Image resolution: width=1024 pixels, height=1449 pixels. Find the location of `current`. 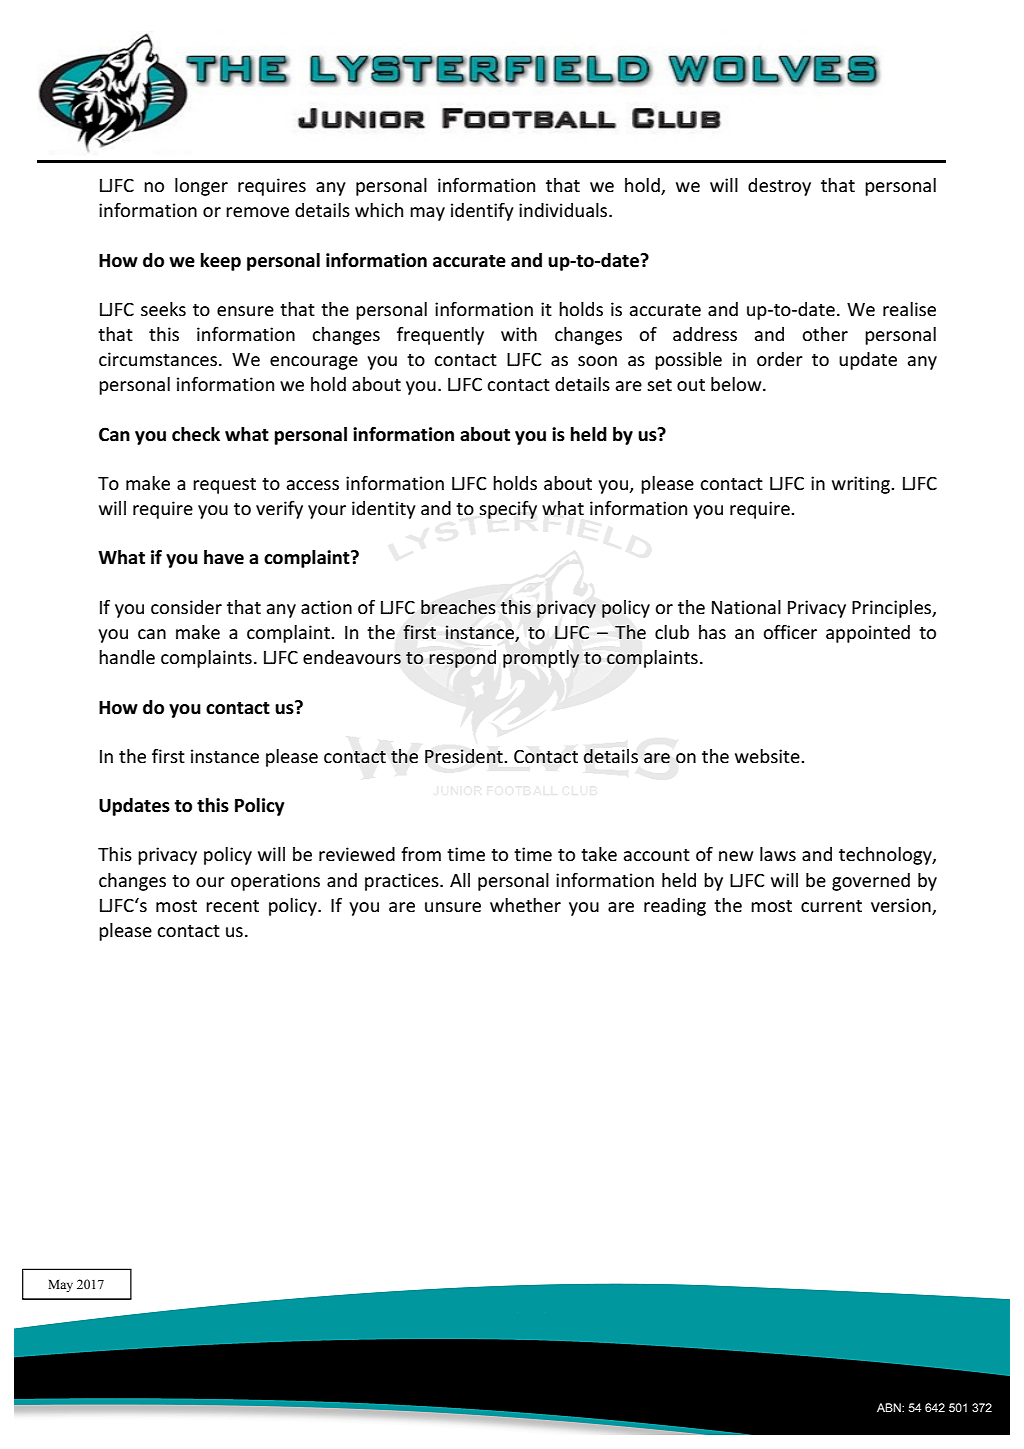

current is located at coordinates (831, 906).
